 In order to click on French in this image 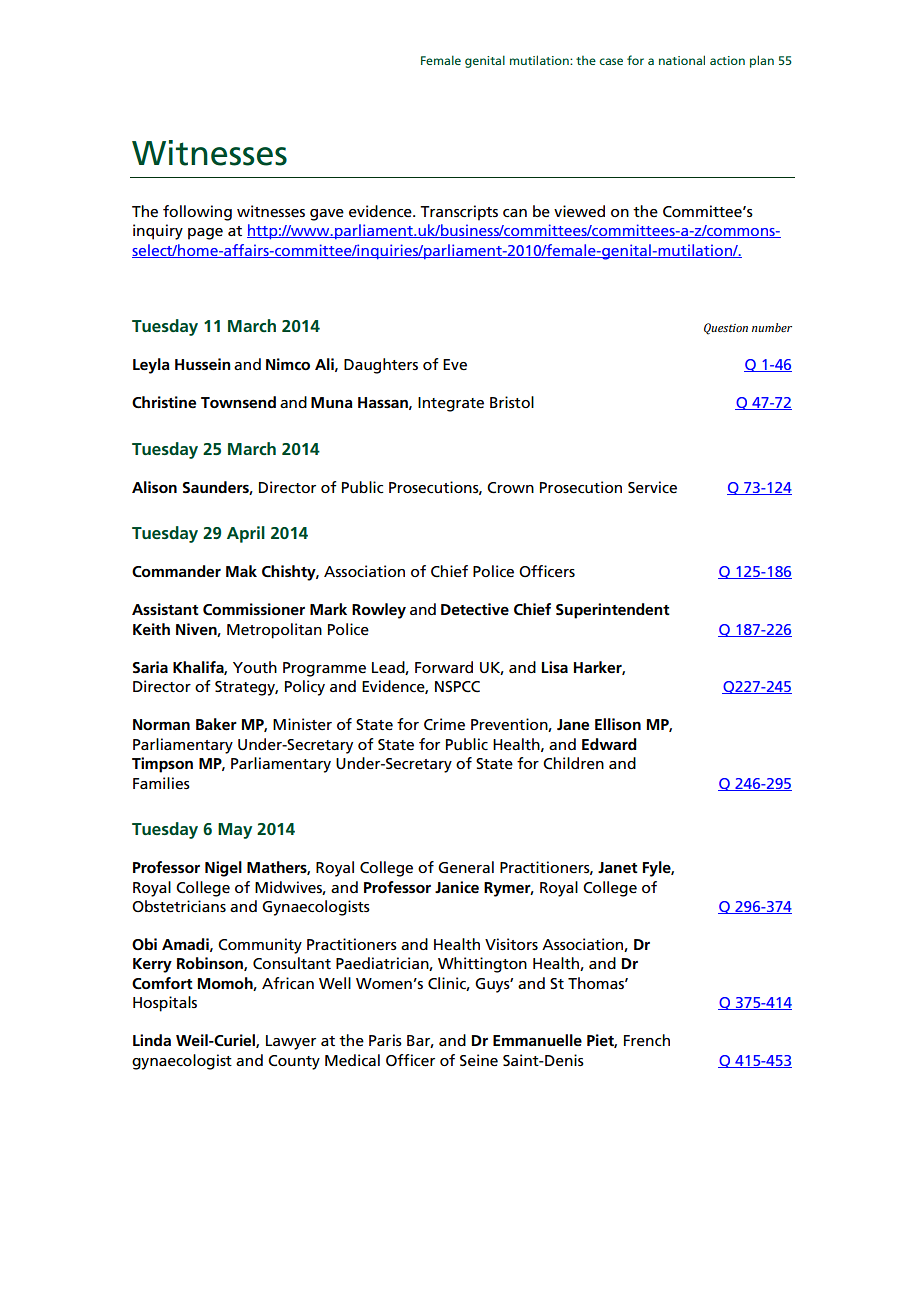, I will do `click(647, 1040)`.
